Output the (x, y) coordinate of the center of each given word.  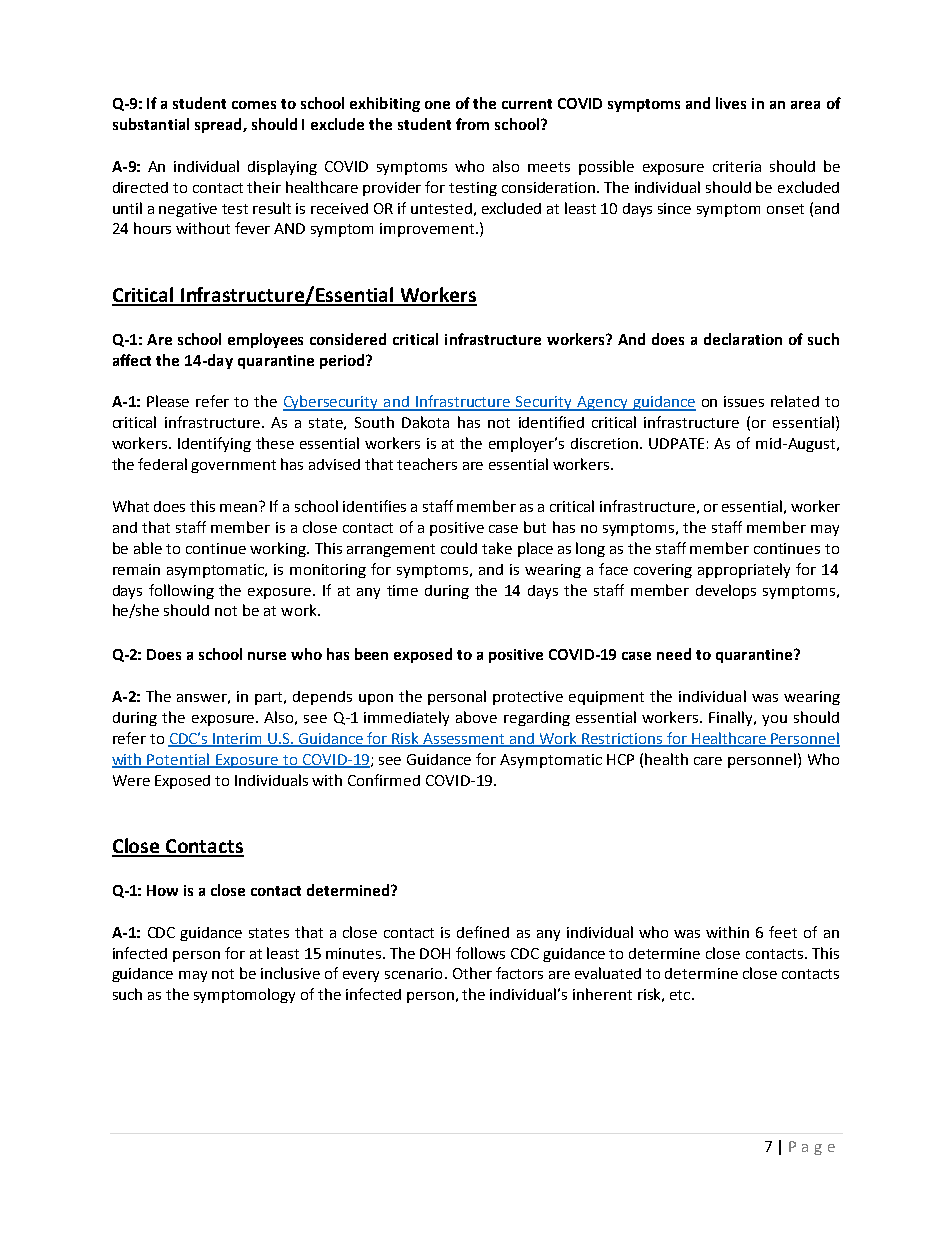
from (472, 124)
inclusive (290, 973)
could (459, 548)
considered (348, 339)
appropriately (744, 570)
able (148, 548)
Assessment (464, 739)
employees (265, 340)
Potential (179, 760)
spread (219, 125)
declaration (743, 339)
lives (731, 103)
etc (680, 995)
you (774, 720)
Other (472, 973)
